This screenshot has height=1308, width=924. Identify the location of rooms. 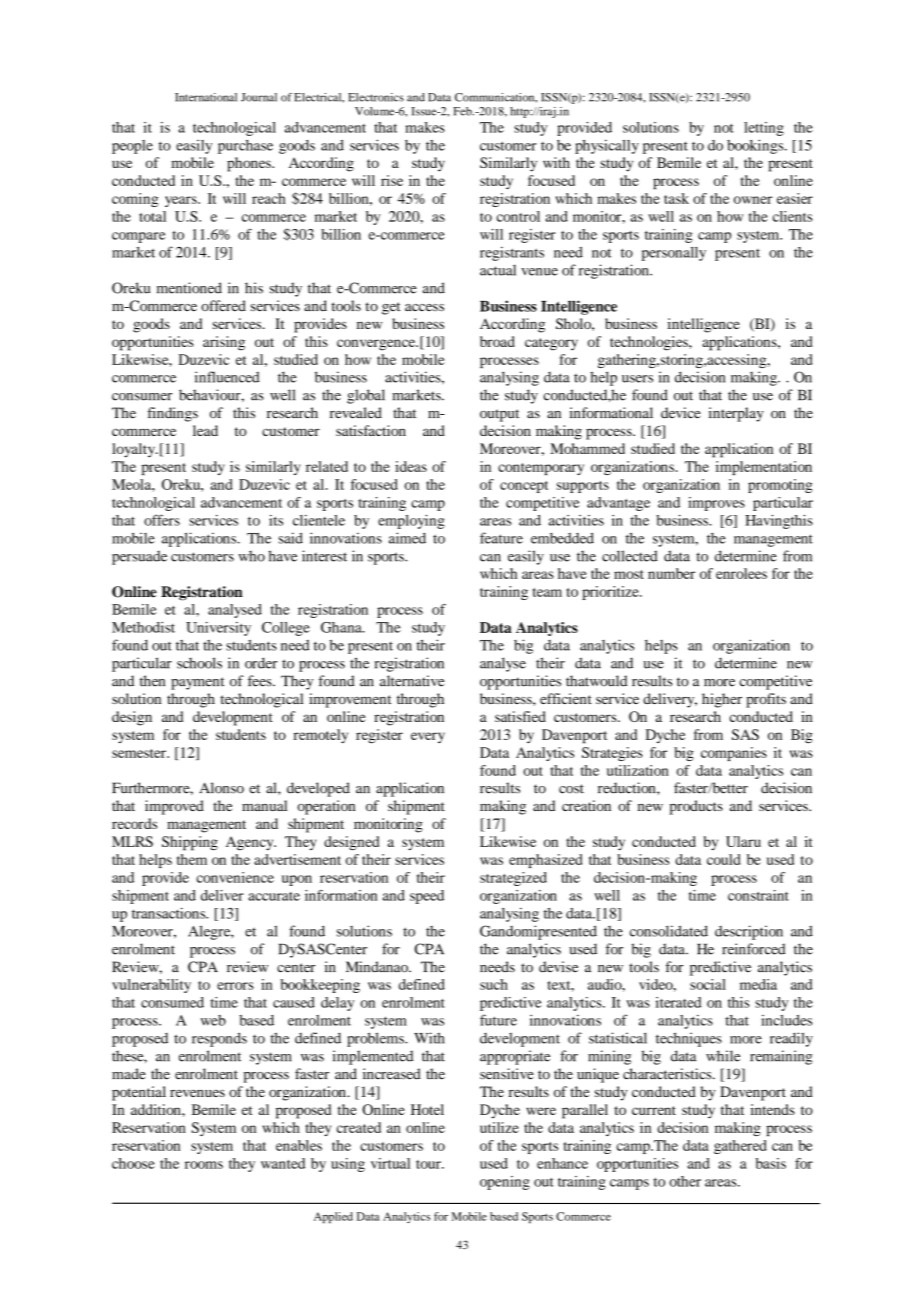
(204, 1165).
